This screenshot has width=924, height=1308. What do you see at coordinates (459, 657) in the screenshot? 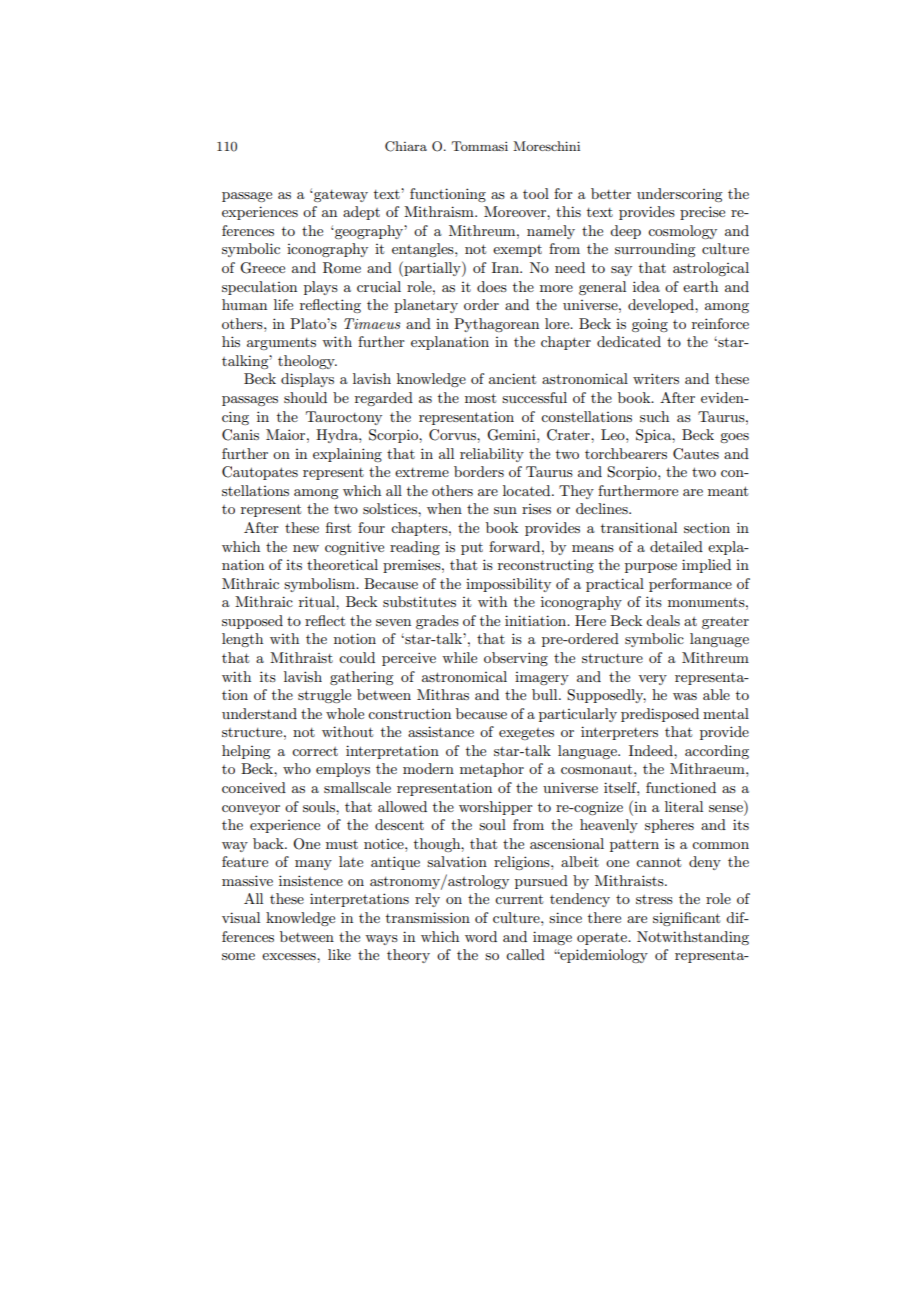
I see `while` at bounding box center [459, 657].
